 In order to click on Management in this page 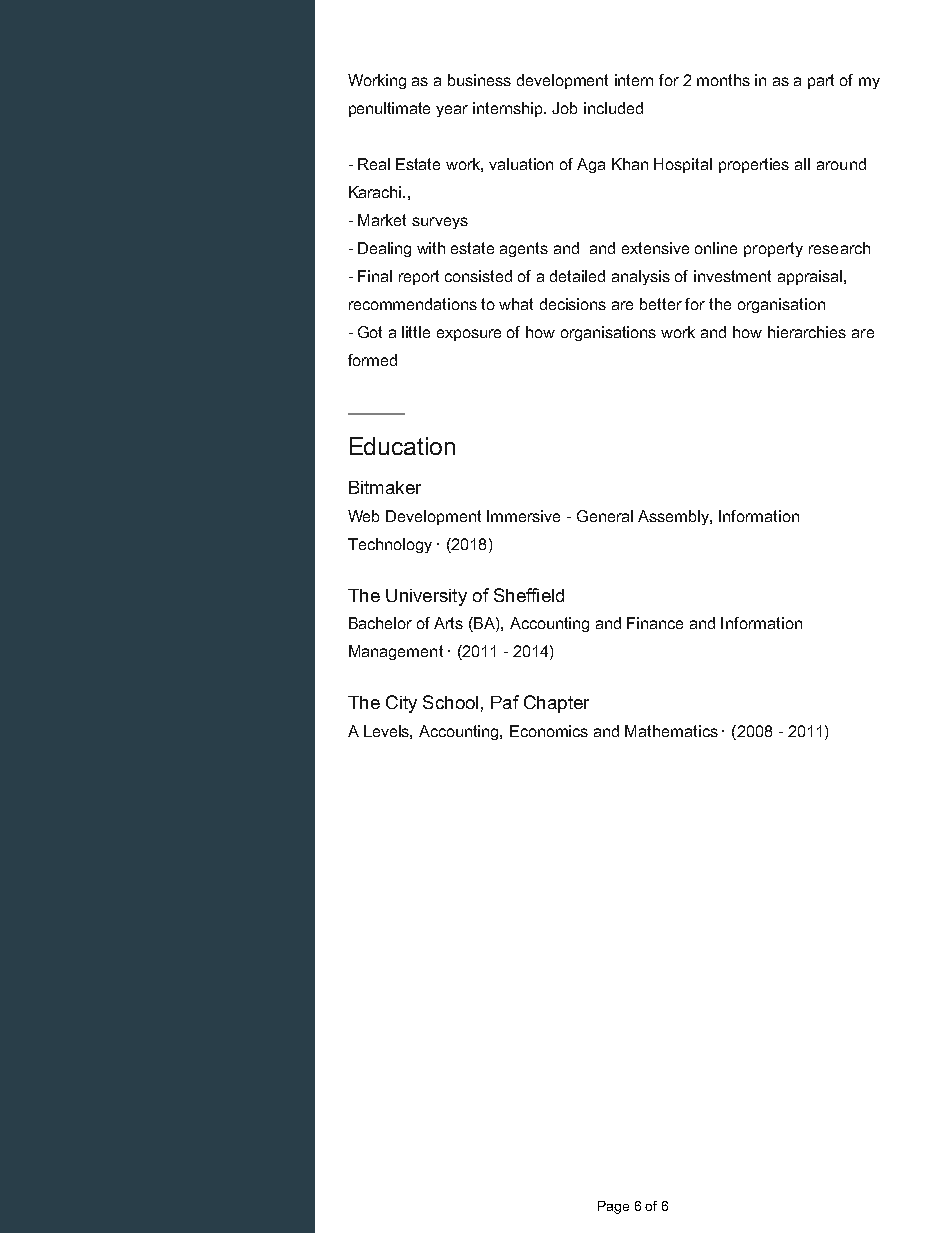, I will do `click(396, 652)`.
